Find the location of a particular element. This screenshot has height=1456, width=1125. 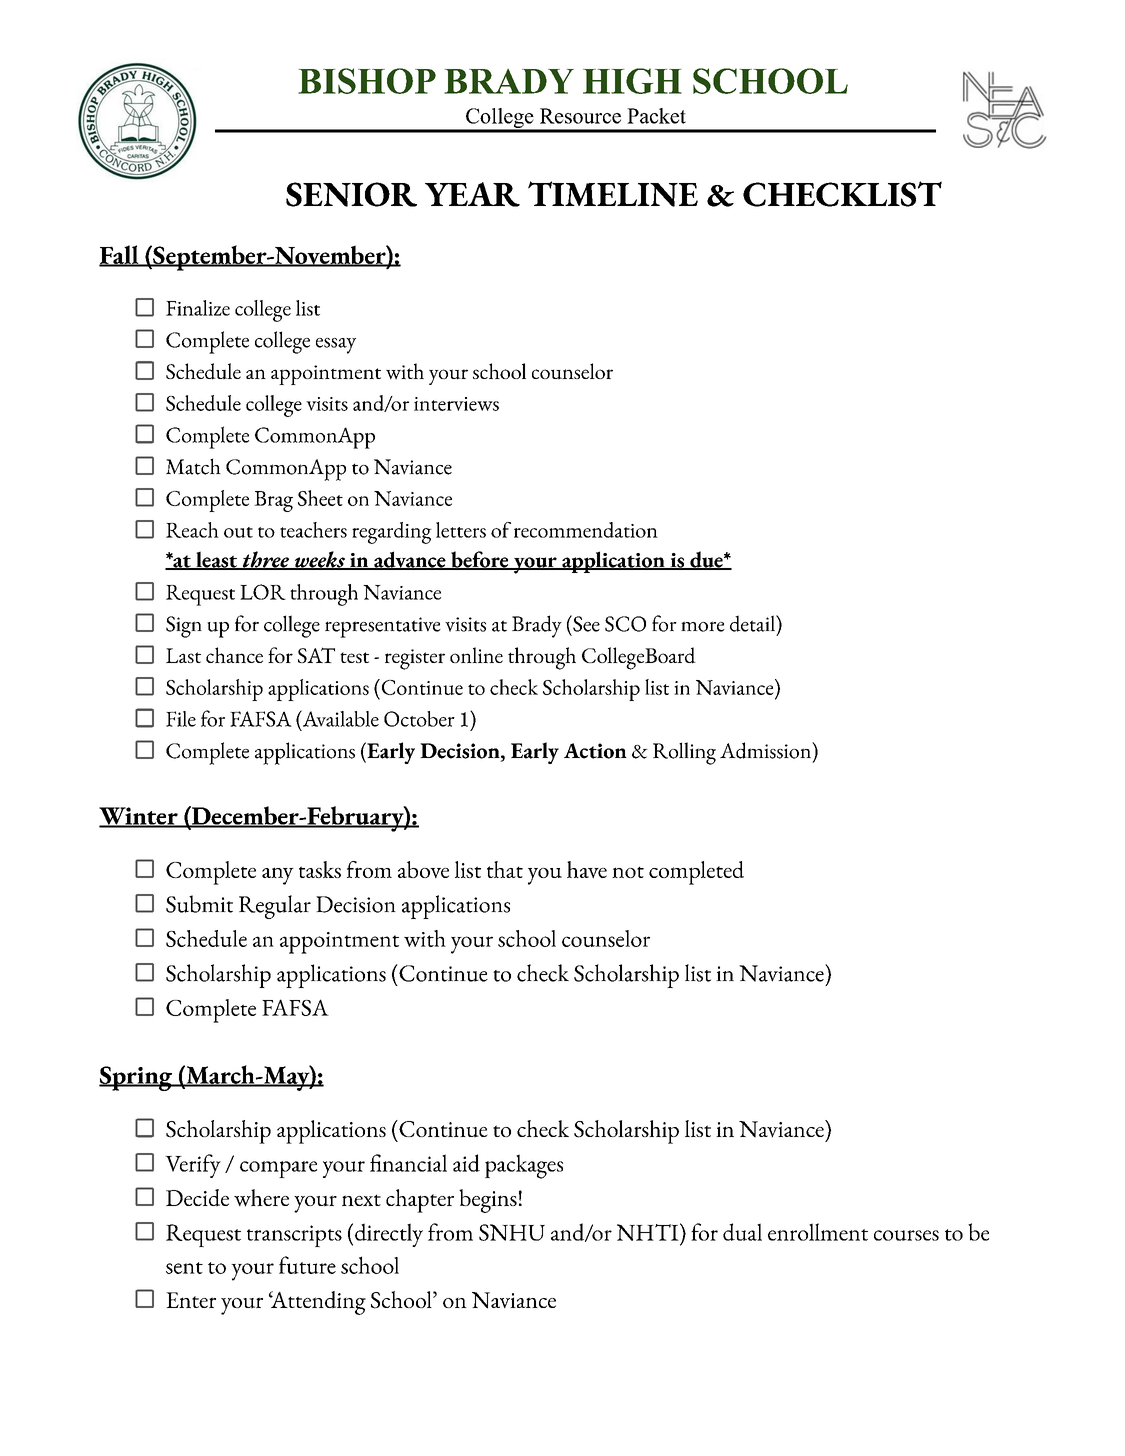

Admission is located at coordinates (766, 750).
